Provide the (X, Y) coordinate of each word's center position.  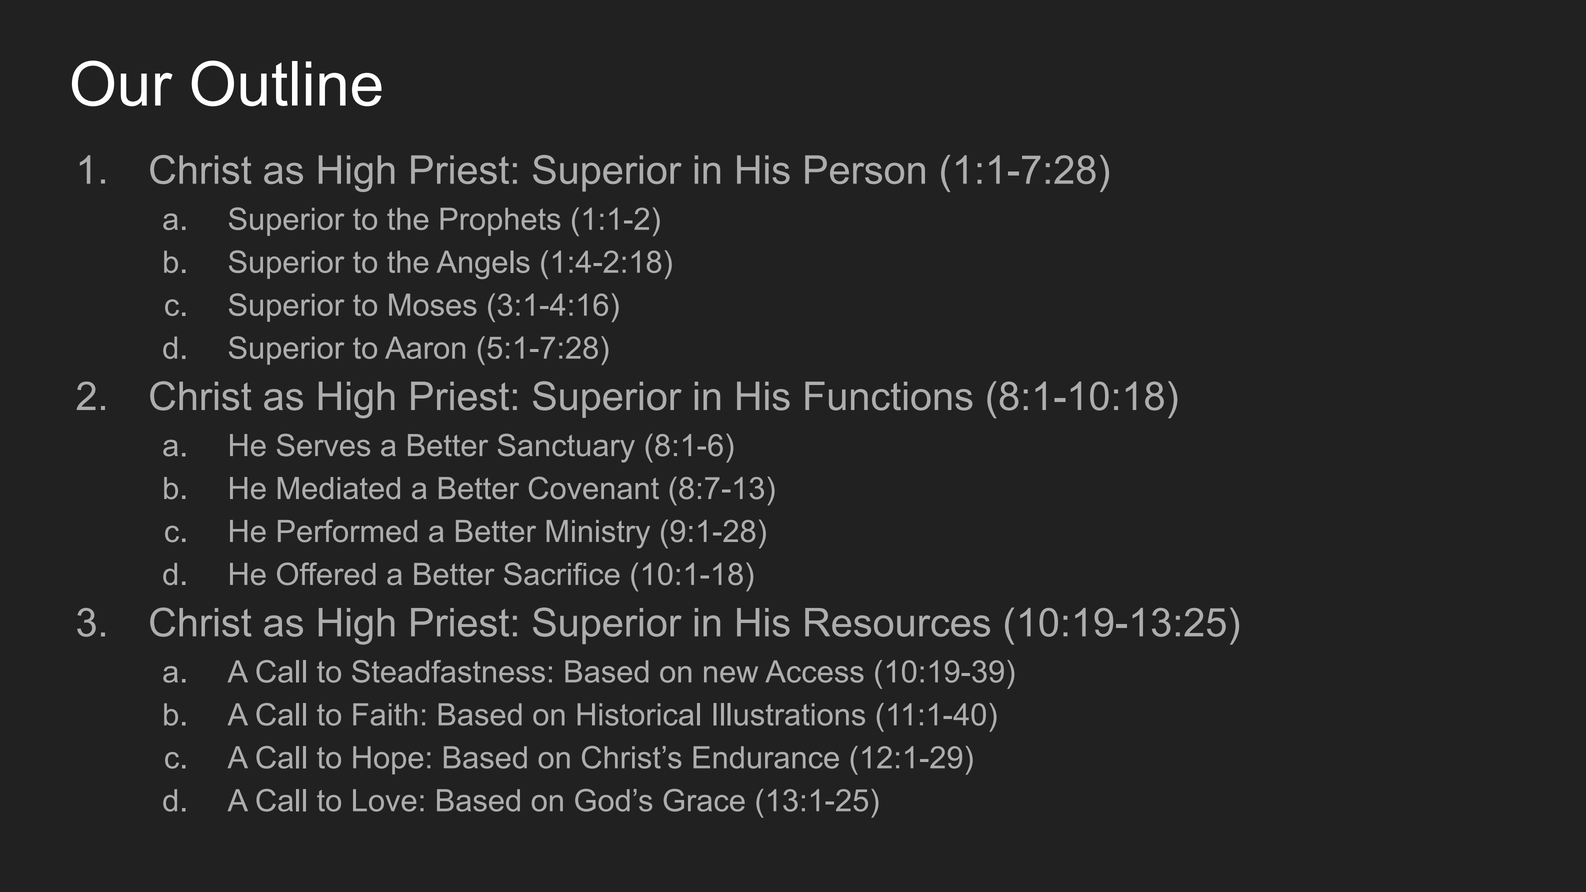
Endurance (766, 757)
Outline (286, 83)
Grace (704, 800)
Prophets (500, 222)
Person (865, 169)
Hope (388, 760)
